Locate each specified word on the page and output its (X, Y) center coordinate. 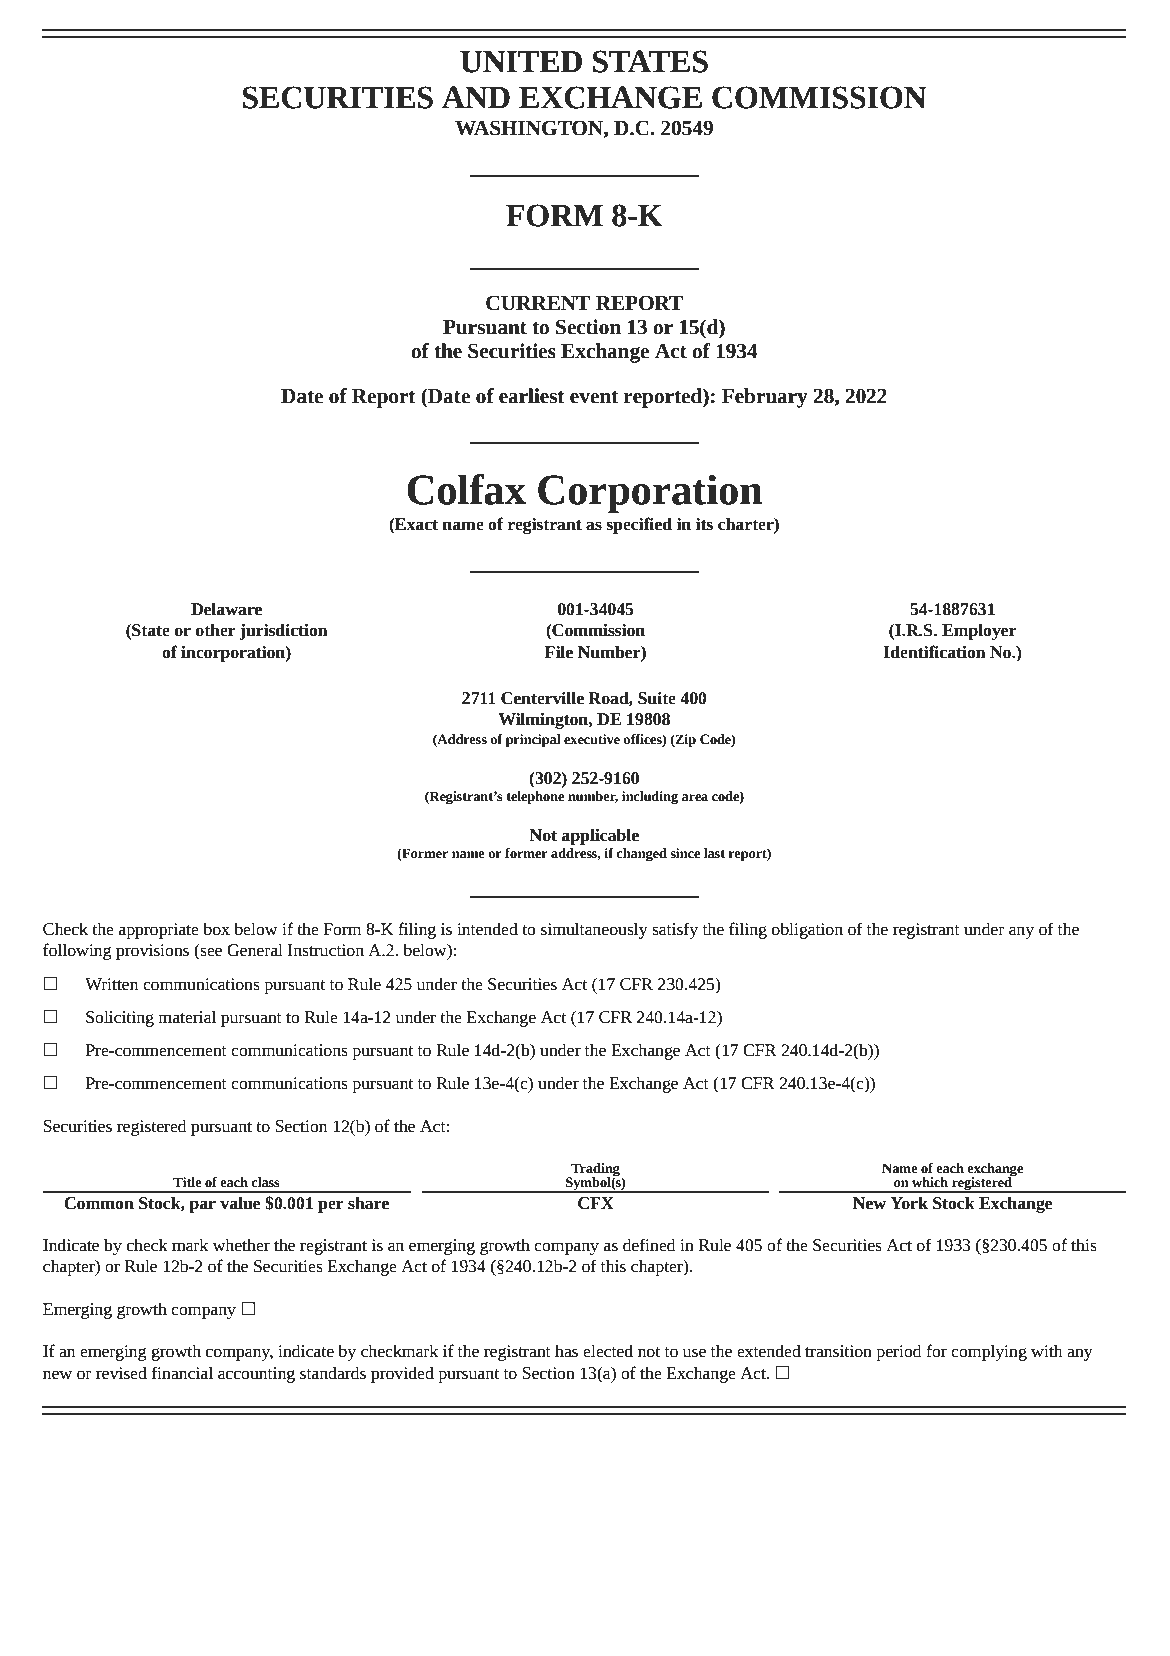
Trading (595, 1170)
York (909, 1203)
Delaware (226, 609)
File (559, 652)
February (765, 398)
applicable (600, 836)
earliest (532, 396)
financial (182, 1373)
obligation (807, 930)
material (187, 1017)
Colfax (466, 489)
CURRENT (538, 303)
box (216, 929)
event (594, 397)
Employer (979, 631)
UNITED (521, 62)
